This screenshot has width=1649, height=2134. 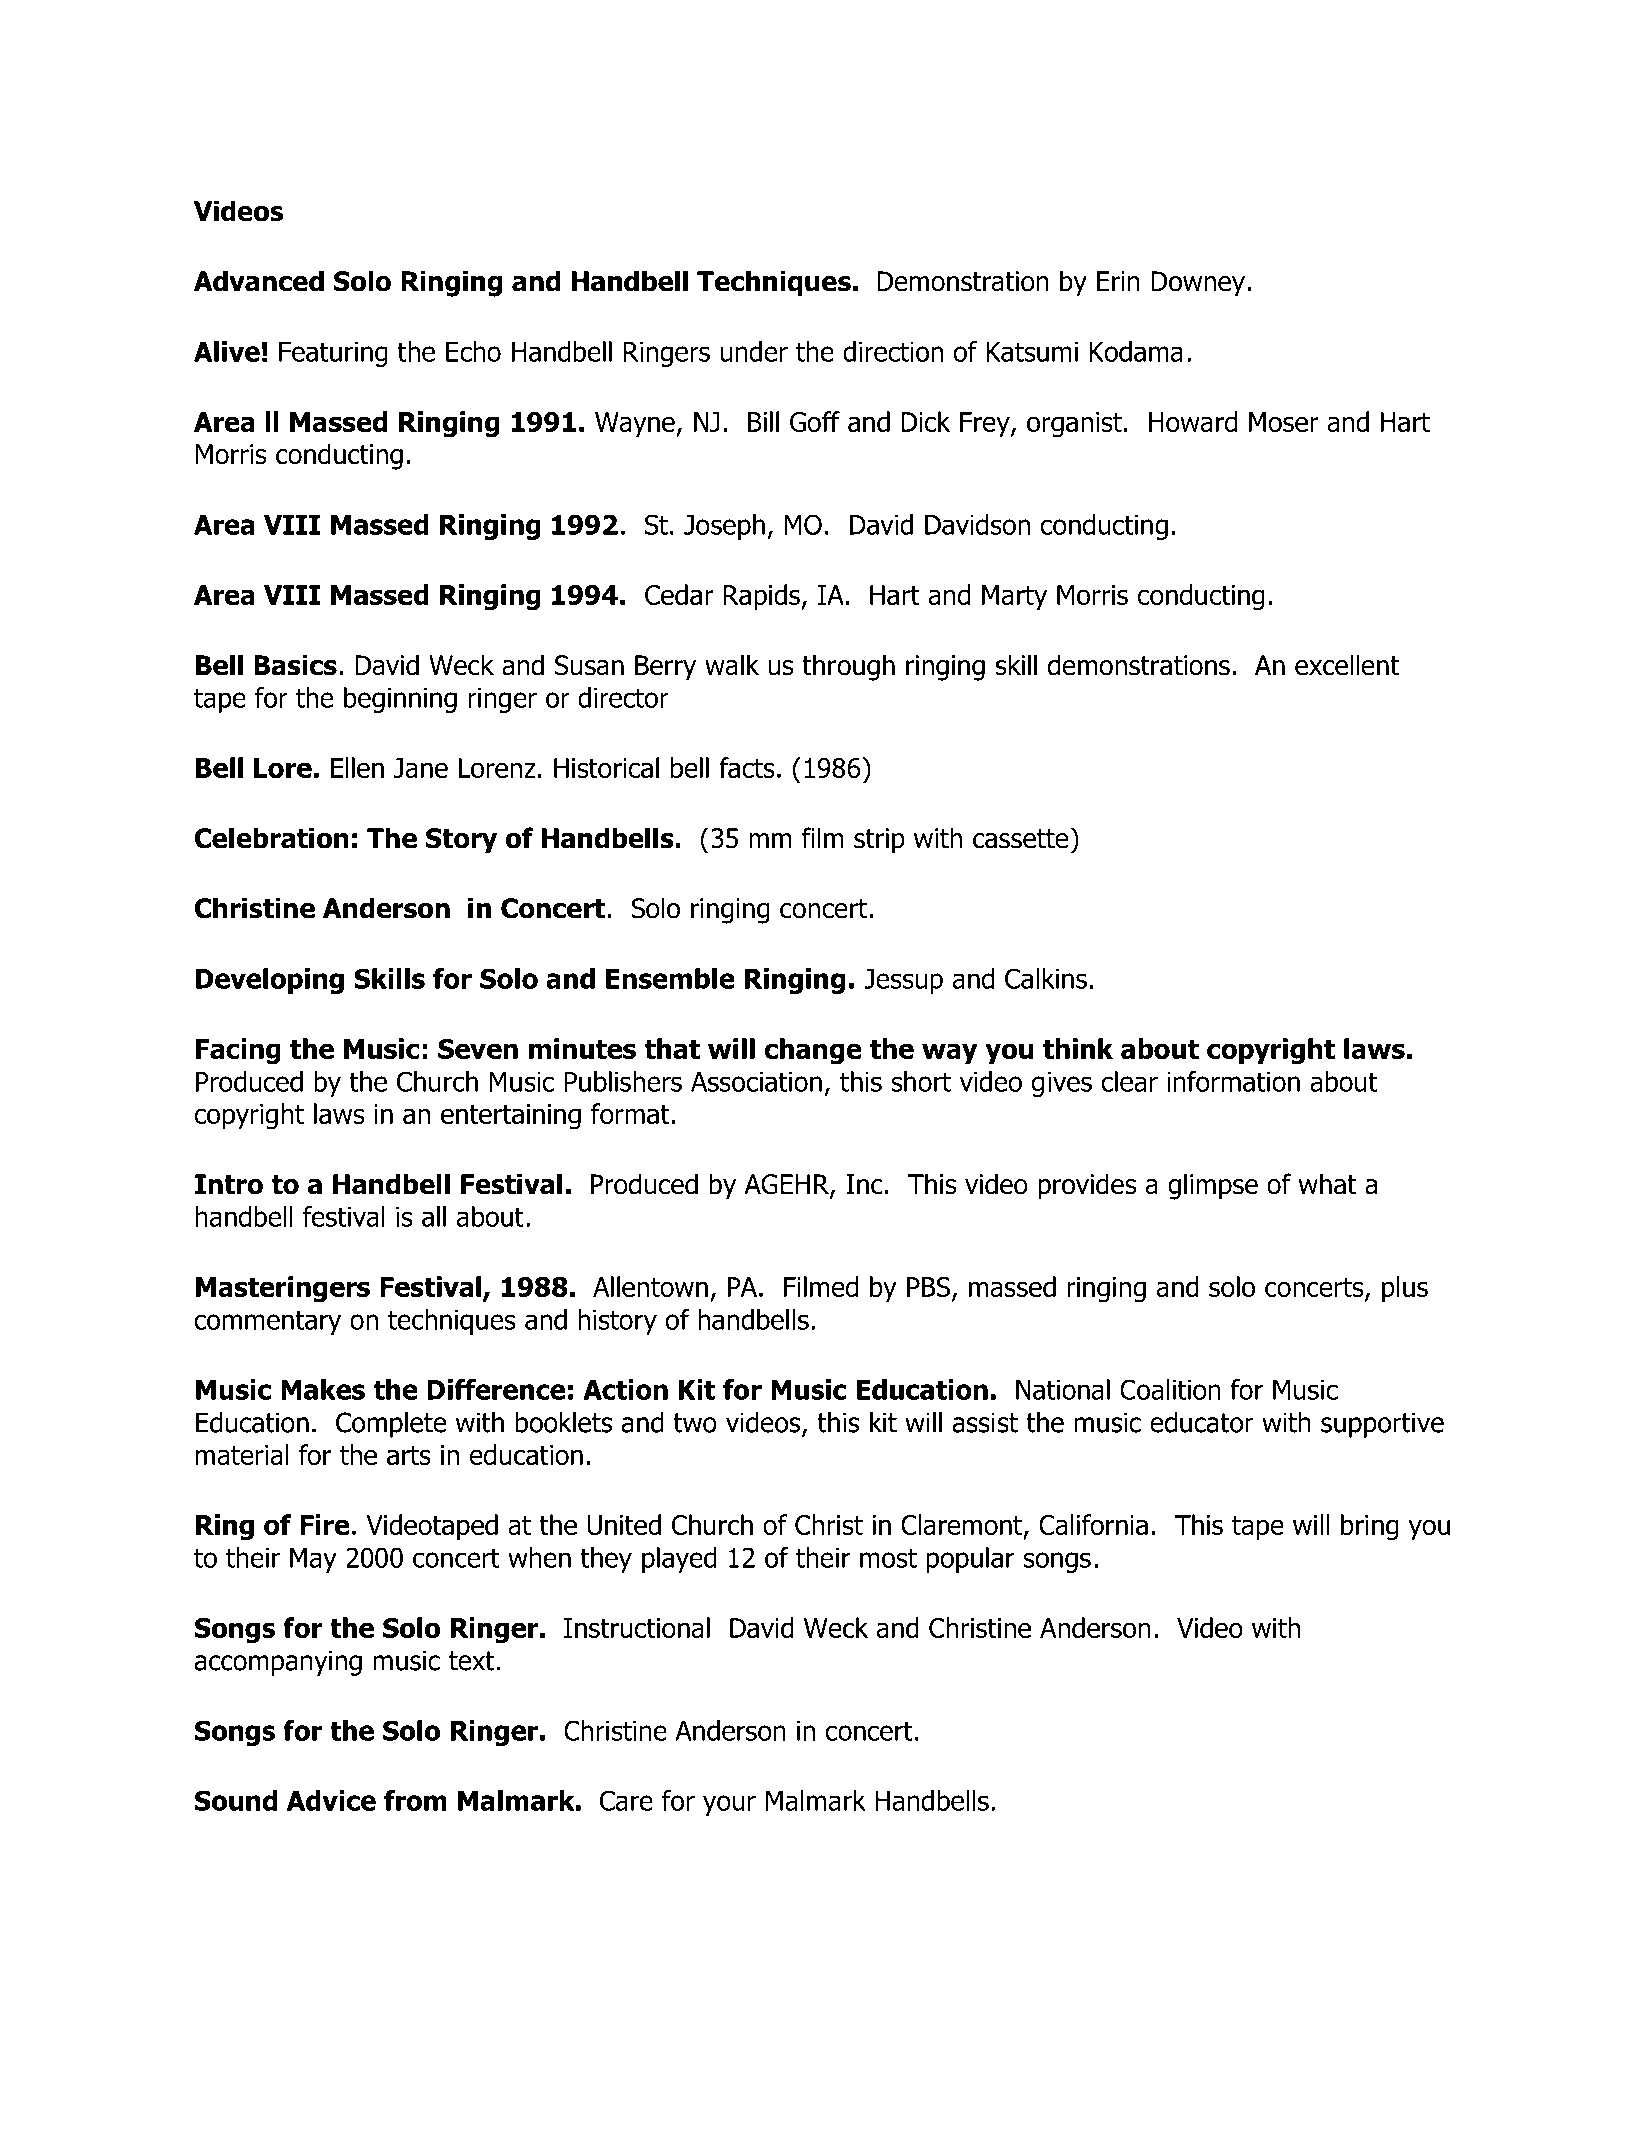 I want to click on under, so click(x=754, y=351).
